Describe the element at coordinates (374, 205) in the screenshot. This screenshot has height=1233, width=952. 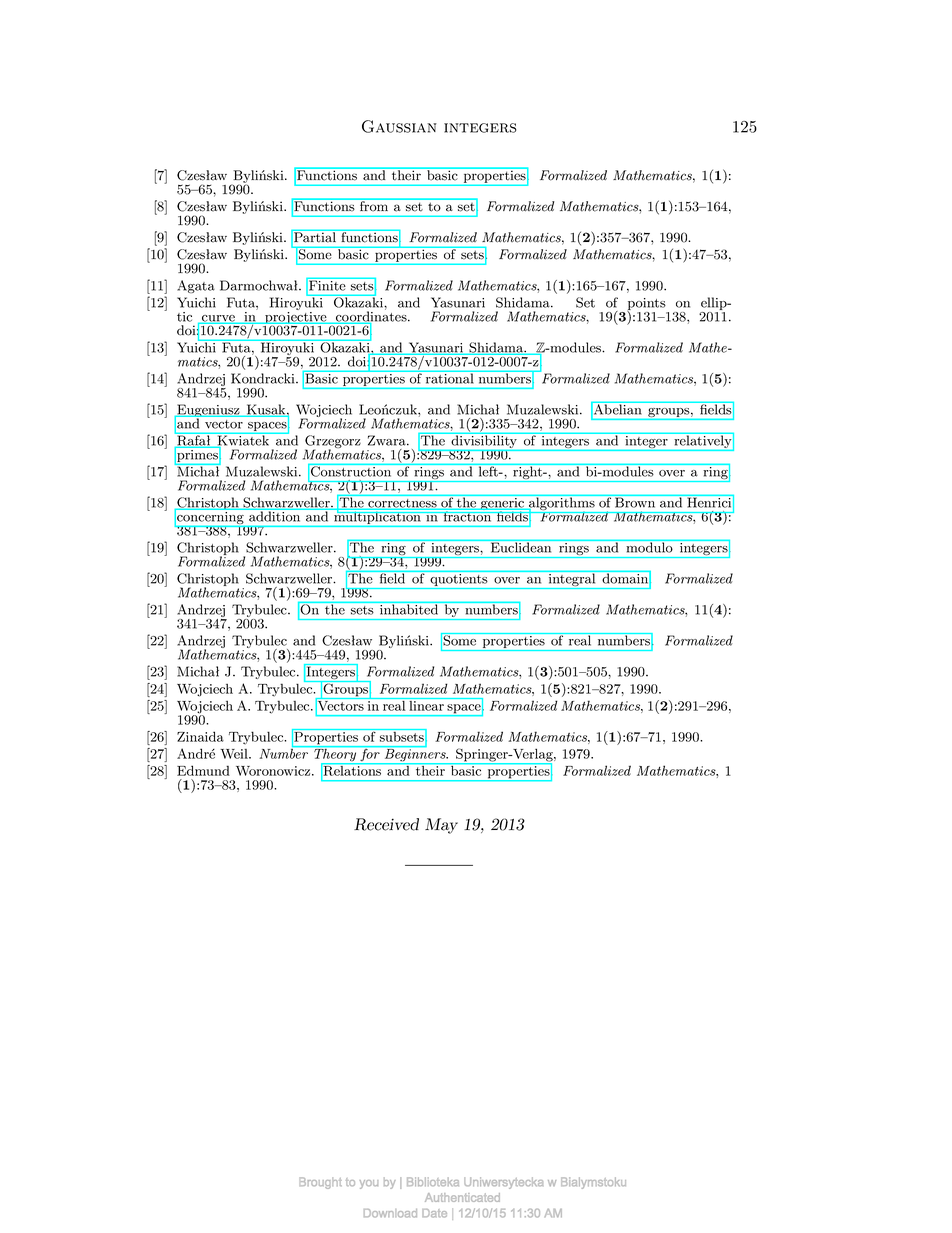
I see `from` at that location.
